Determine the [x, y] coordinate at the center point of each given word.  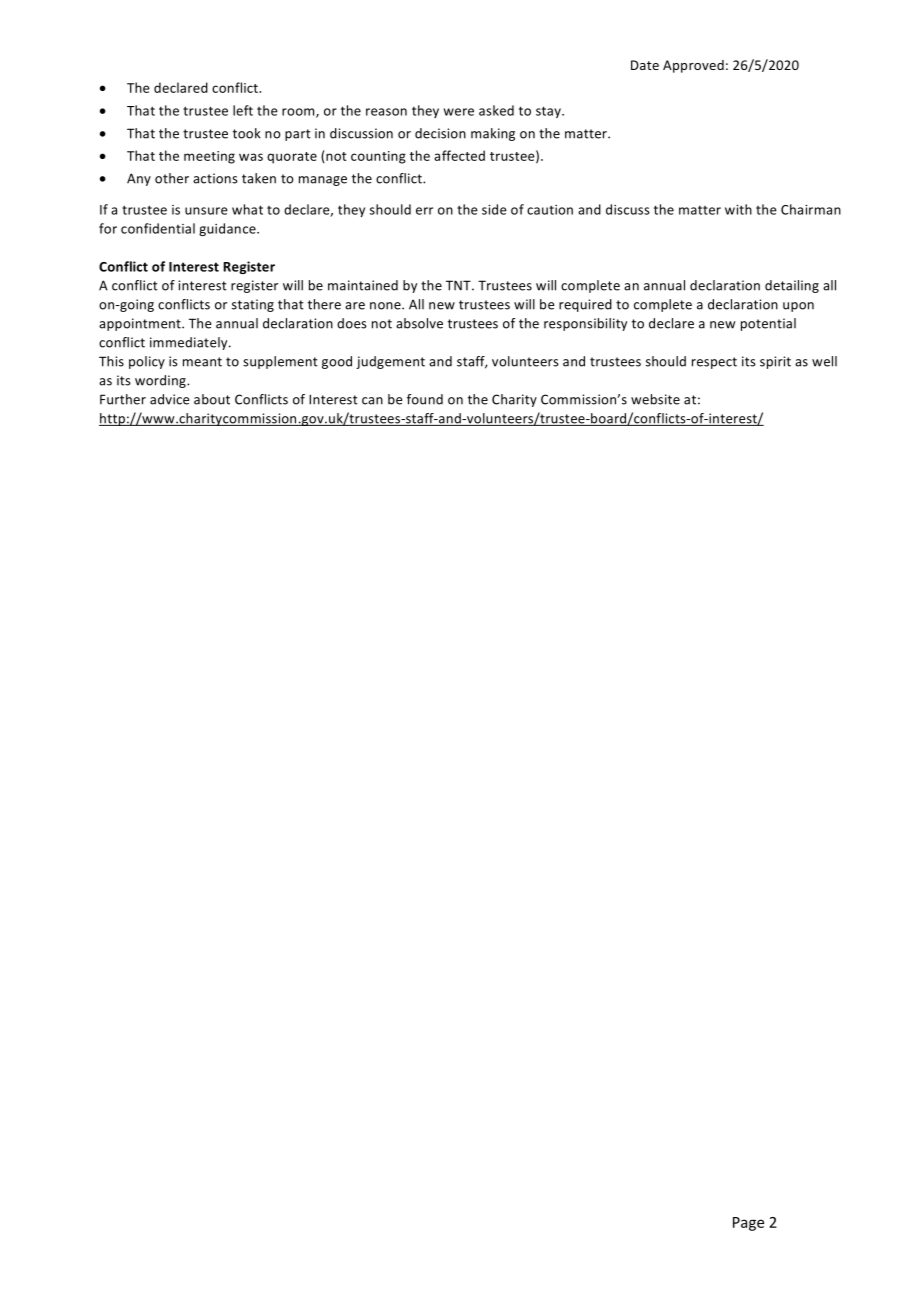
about [212, 399]
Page [748, 1224]
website [655, 399]
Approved [693, 66]
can [372, 401]
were [459, 112]
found [425, 399]
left [243, 110]
